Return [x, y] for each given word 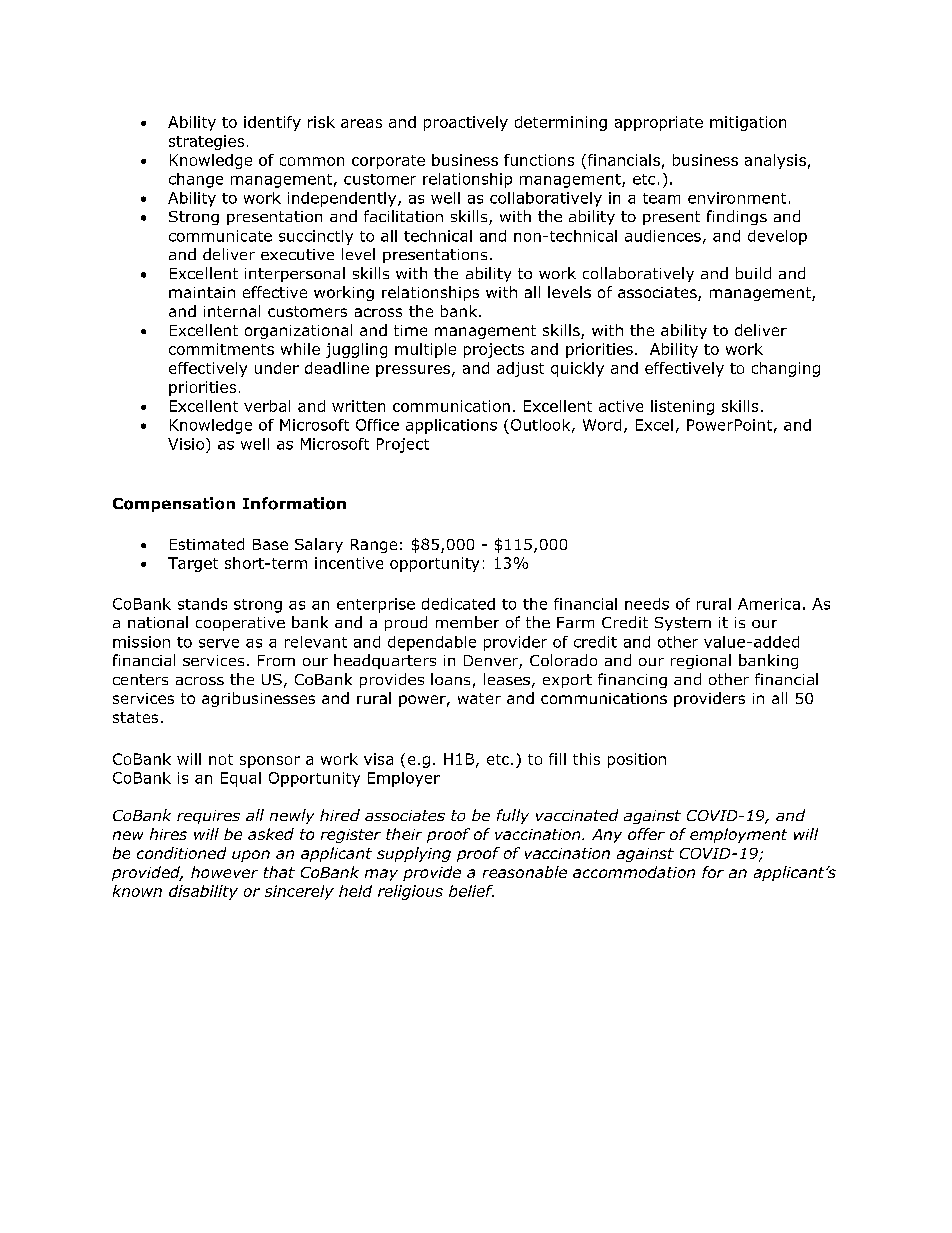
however [224, 872]
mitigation [748, 123]
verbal [267, 406]
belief [471, 891]
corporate [388, 162]
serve [219, 643]
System [683, 624]
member [467, 622]
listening [682, 407]
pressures [413, 371]
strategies [206, 142]
